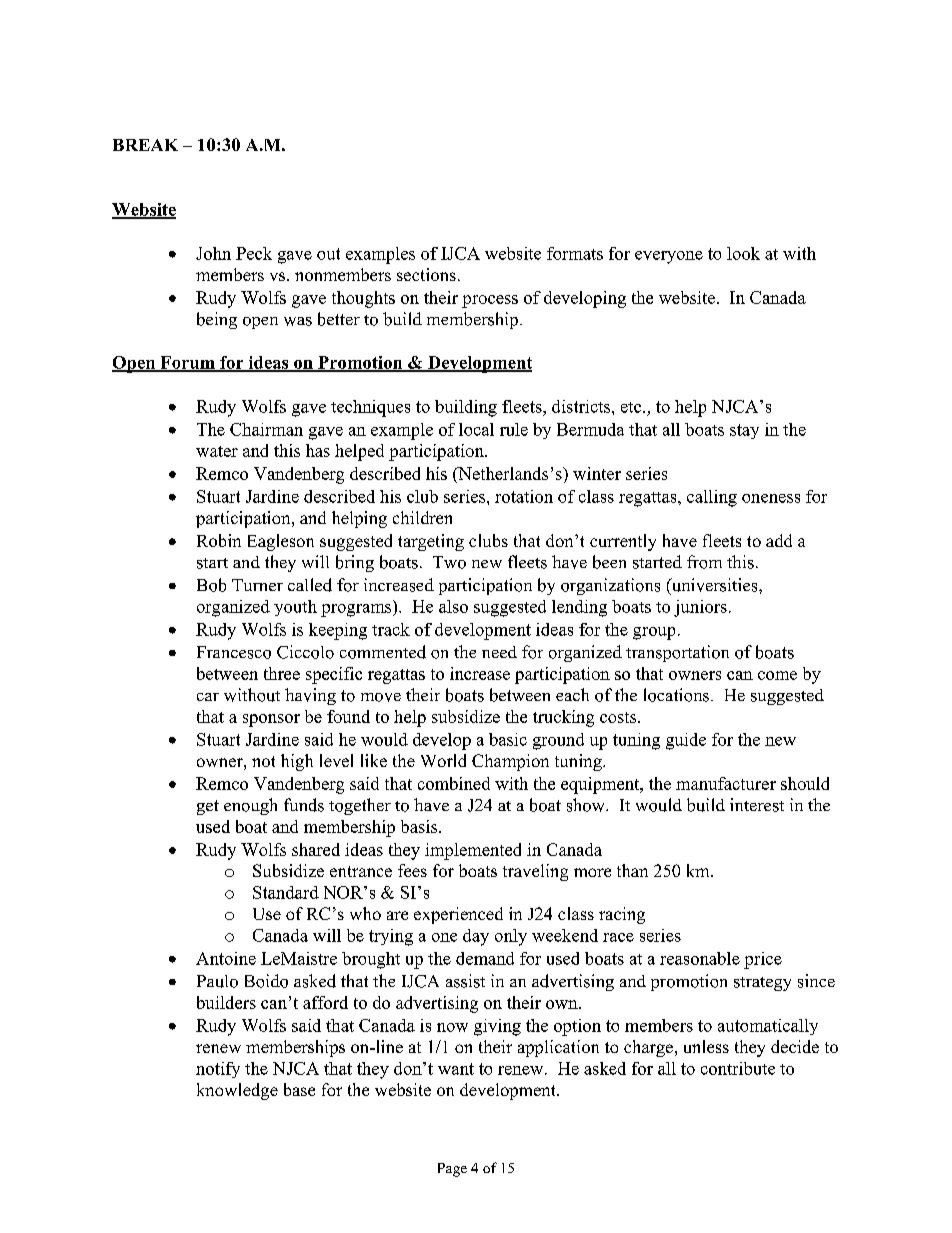 This screenshot has width=952, height=1233. What do you see at coordinates (777, 675) in the screenshot?
I see `come` at bounding box center [777, 675].
